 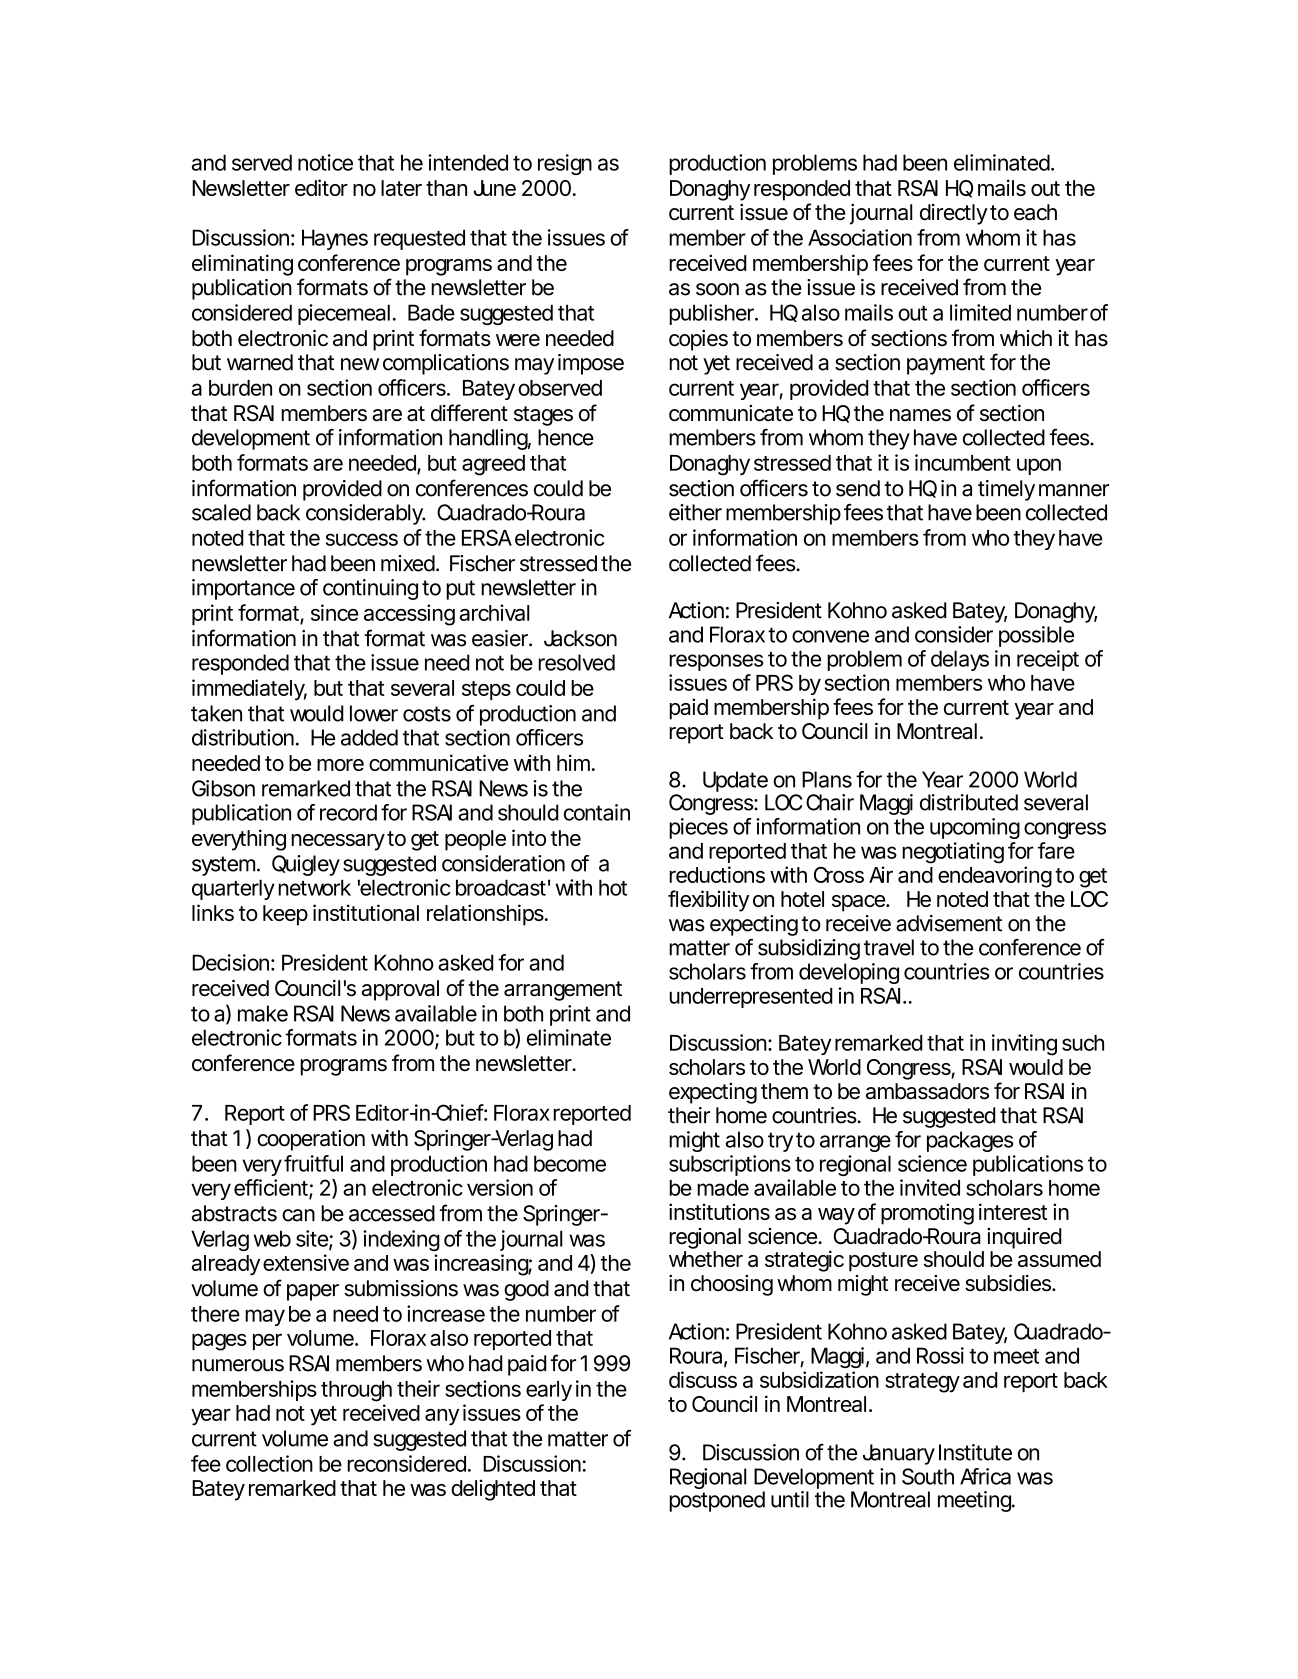 What do you see at coordinates (334, 612) in the screenshot?
I see `since` at bounding box center [334, 612].
